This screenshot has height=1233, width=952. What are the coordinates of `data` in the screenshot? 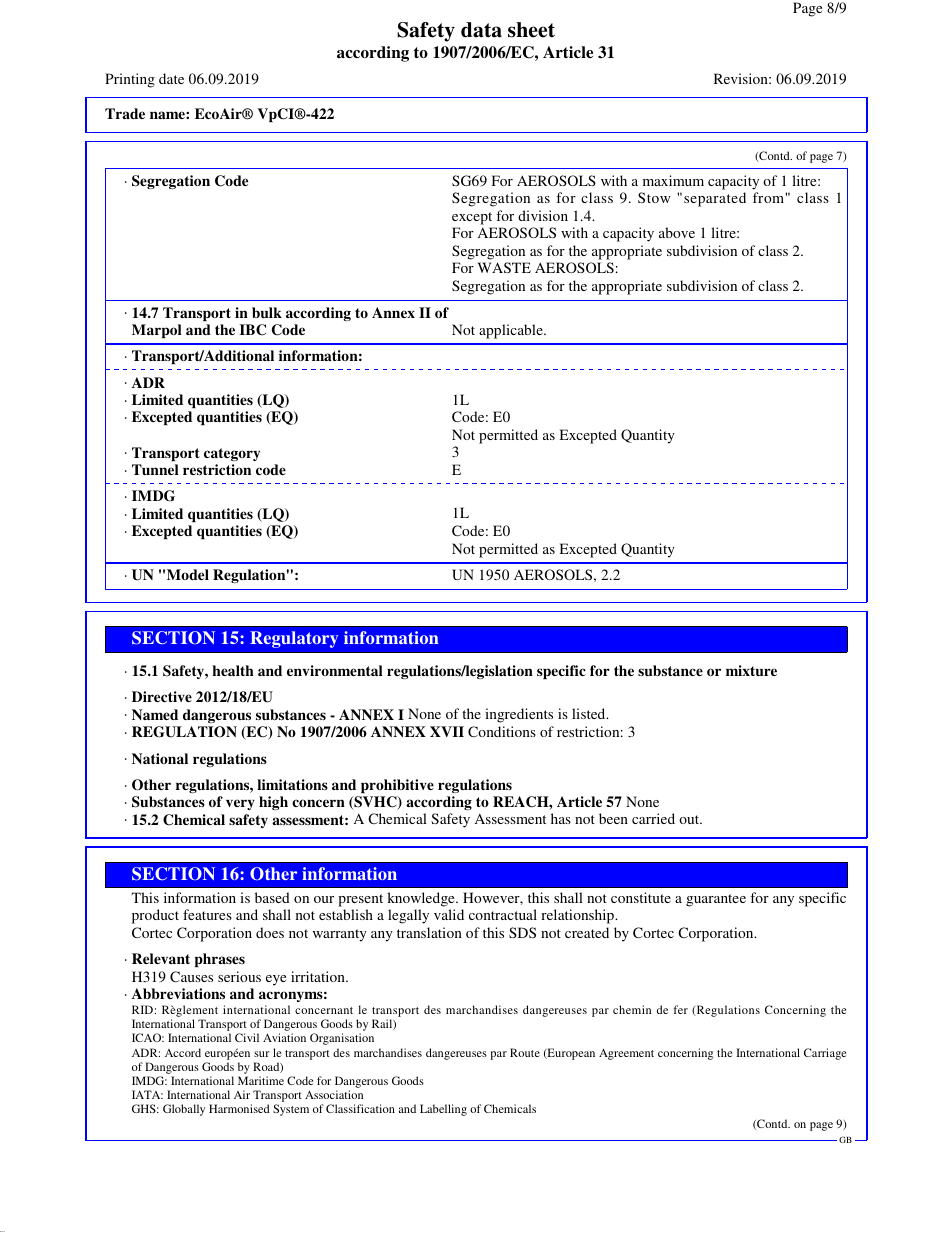 It's located at (481, 30).
